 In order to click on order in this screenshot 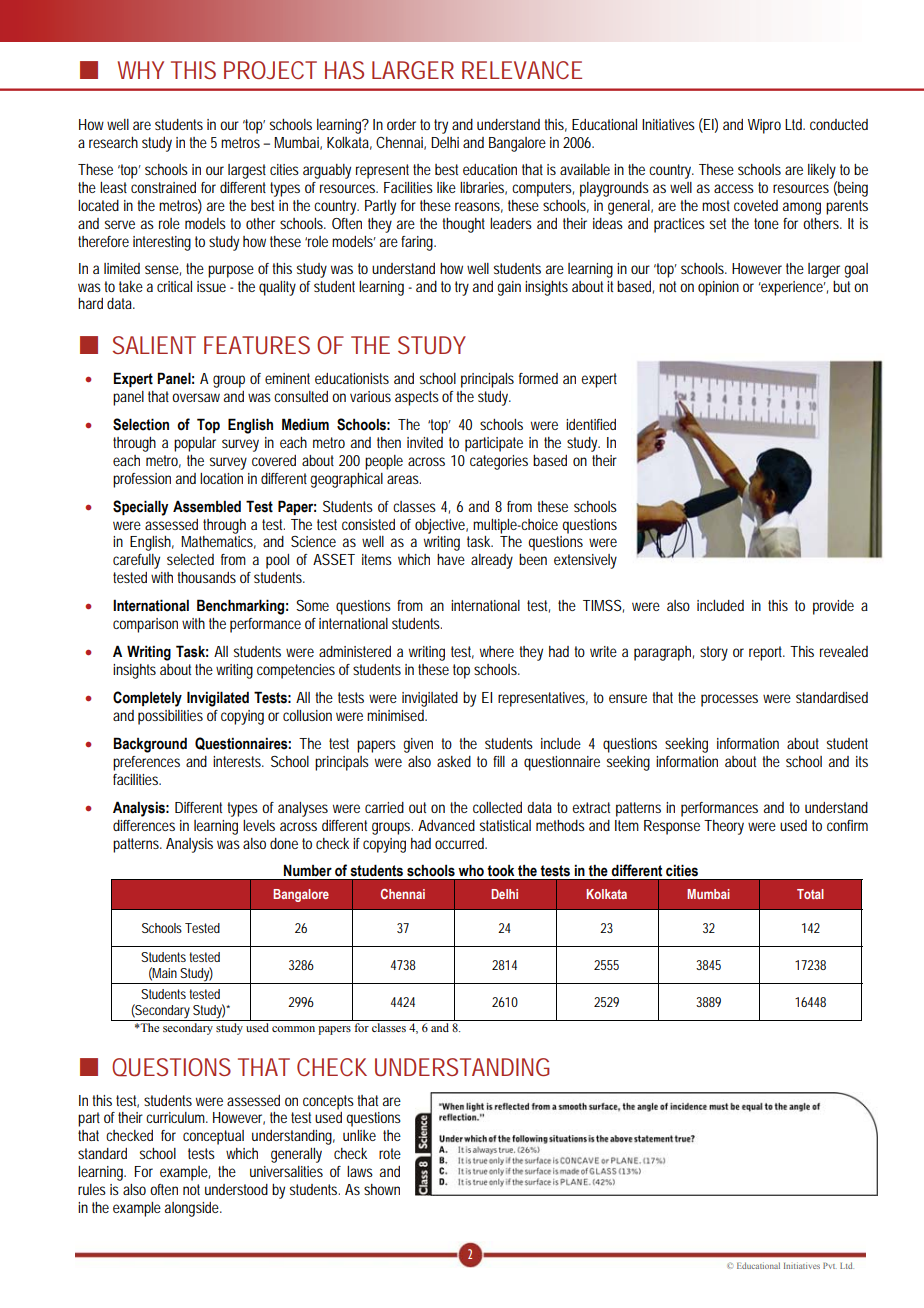, I will do `click(401, 124)`.
